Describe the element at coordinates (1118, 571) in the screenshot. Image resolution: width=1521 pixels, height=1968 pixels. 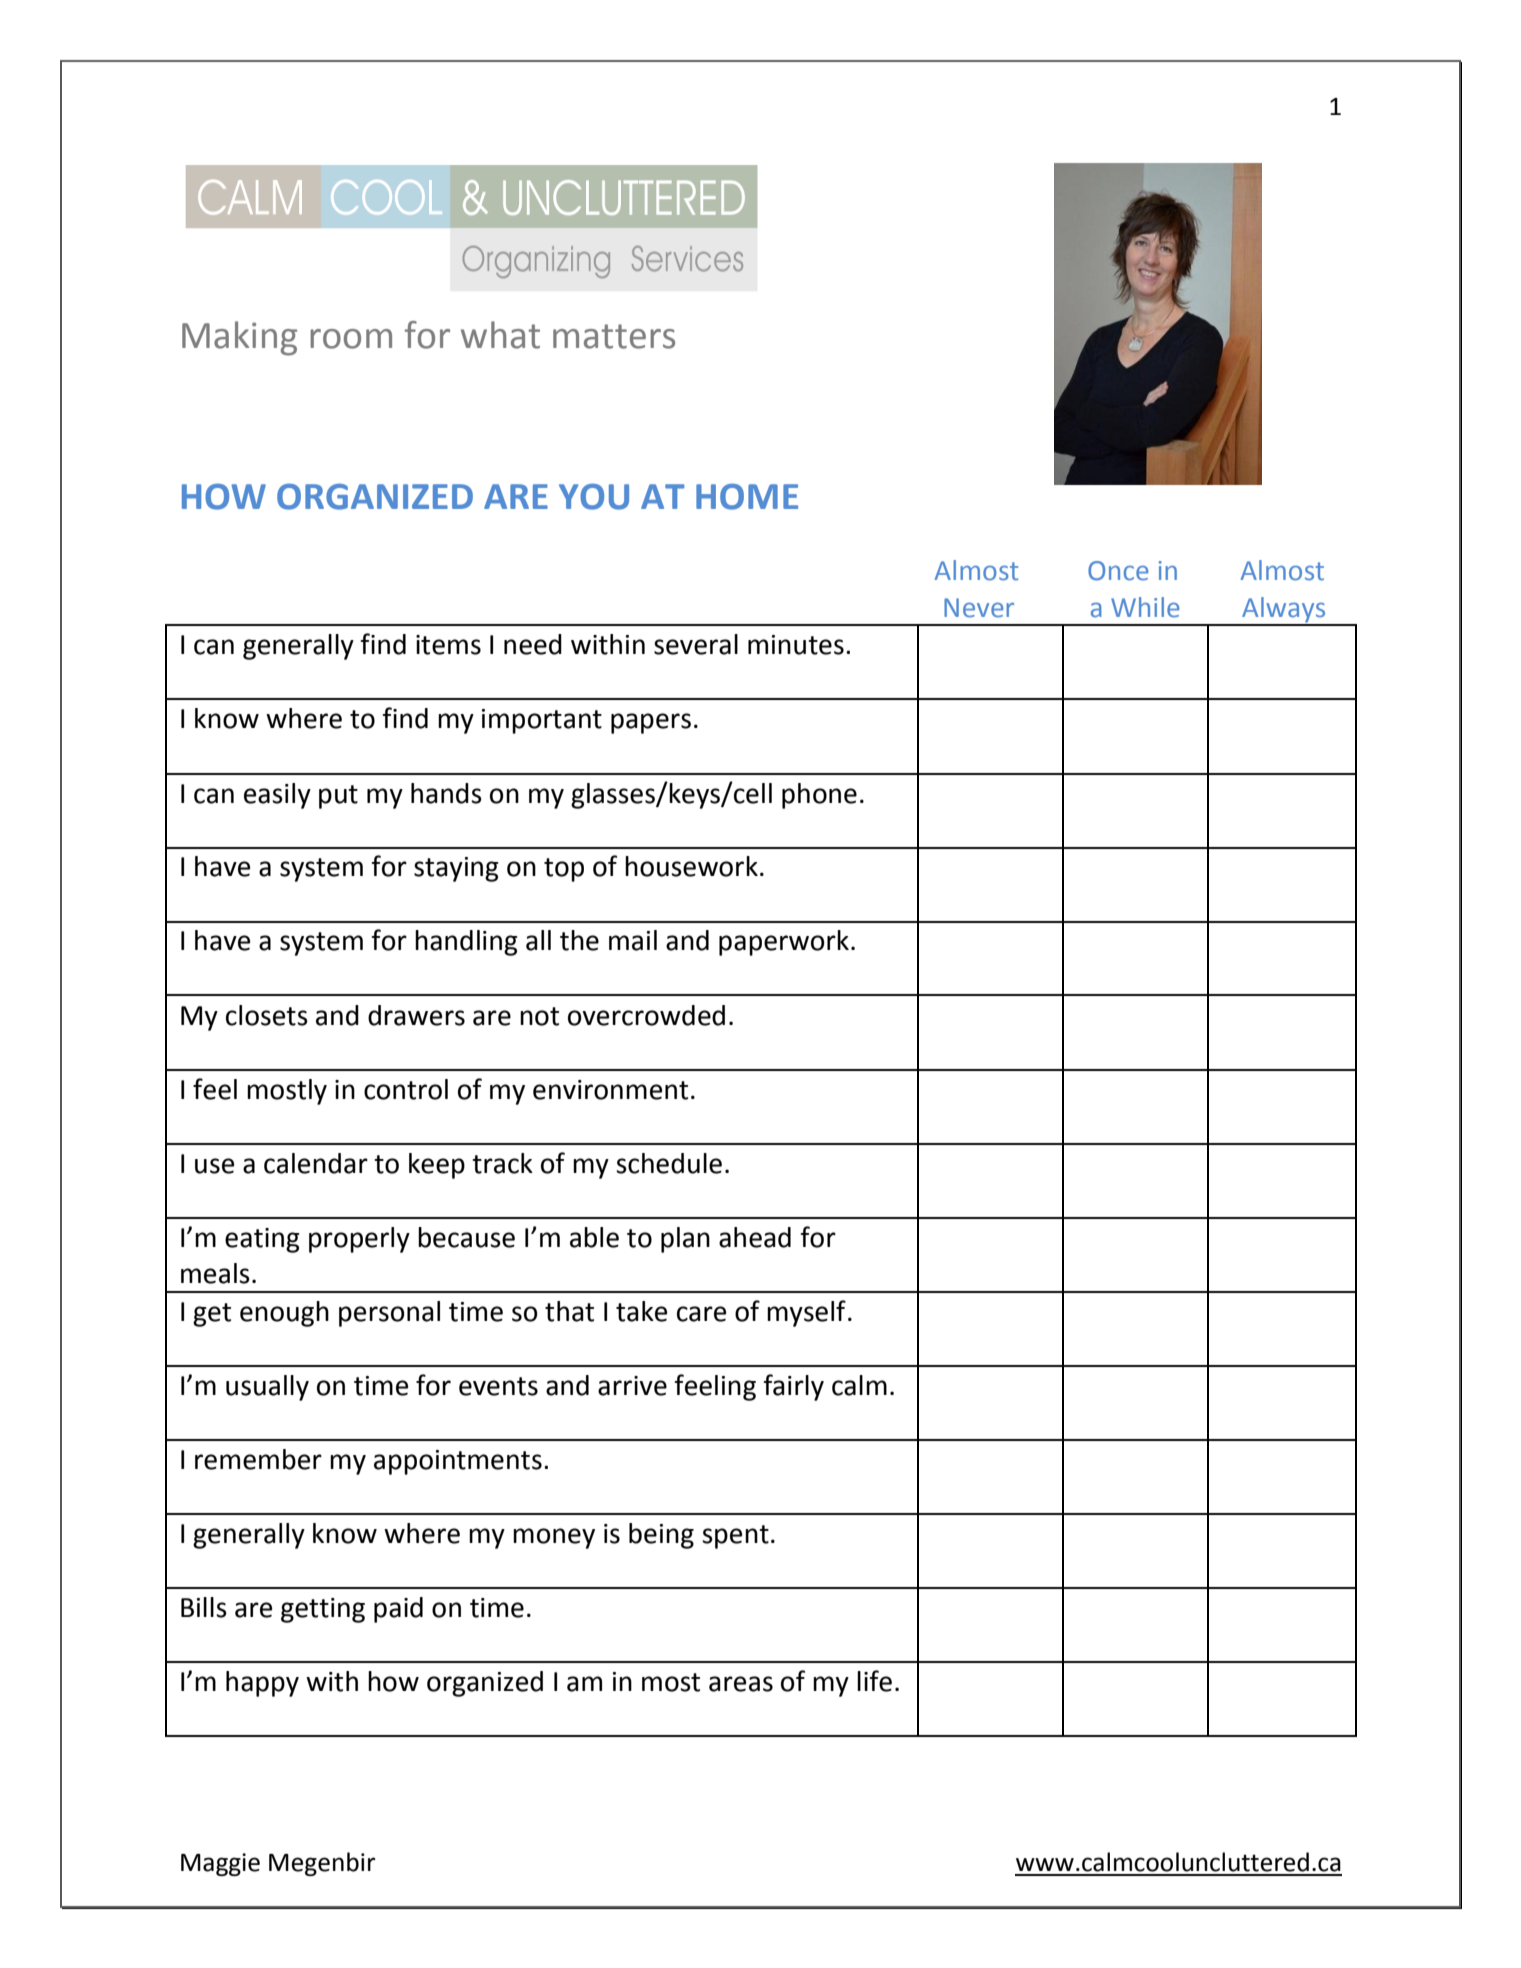
I see `Once` at that location.
